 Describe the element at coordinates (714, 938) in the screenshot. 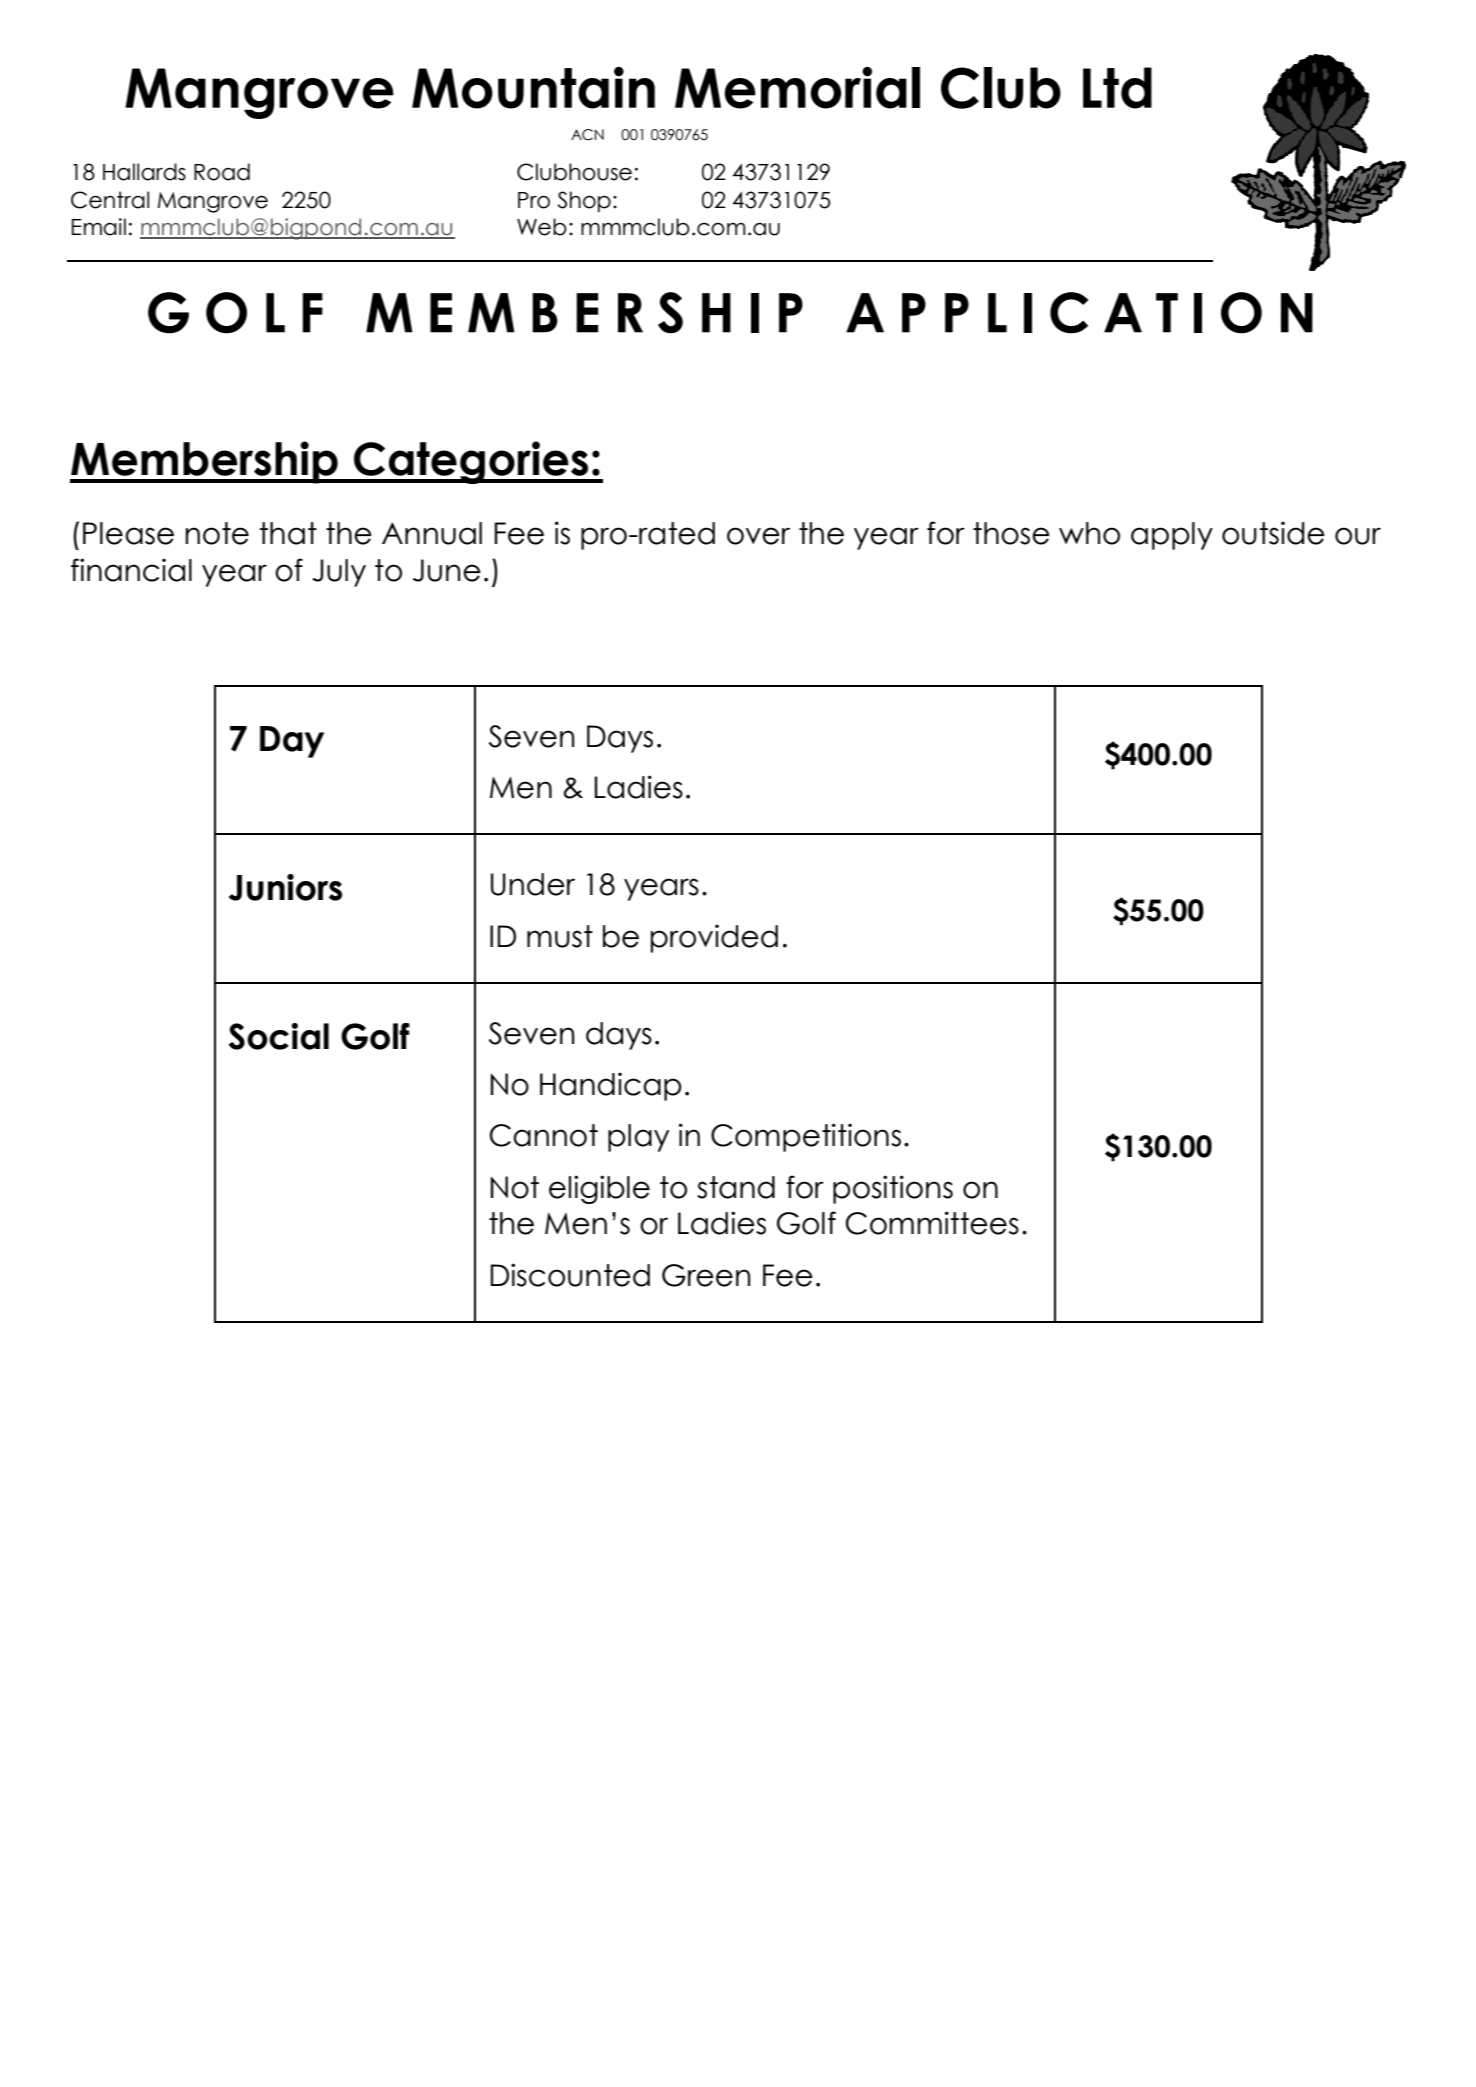

I see `provided` at that location.
